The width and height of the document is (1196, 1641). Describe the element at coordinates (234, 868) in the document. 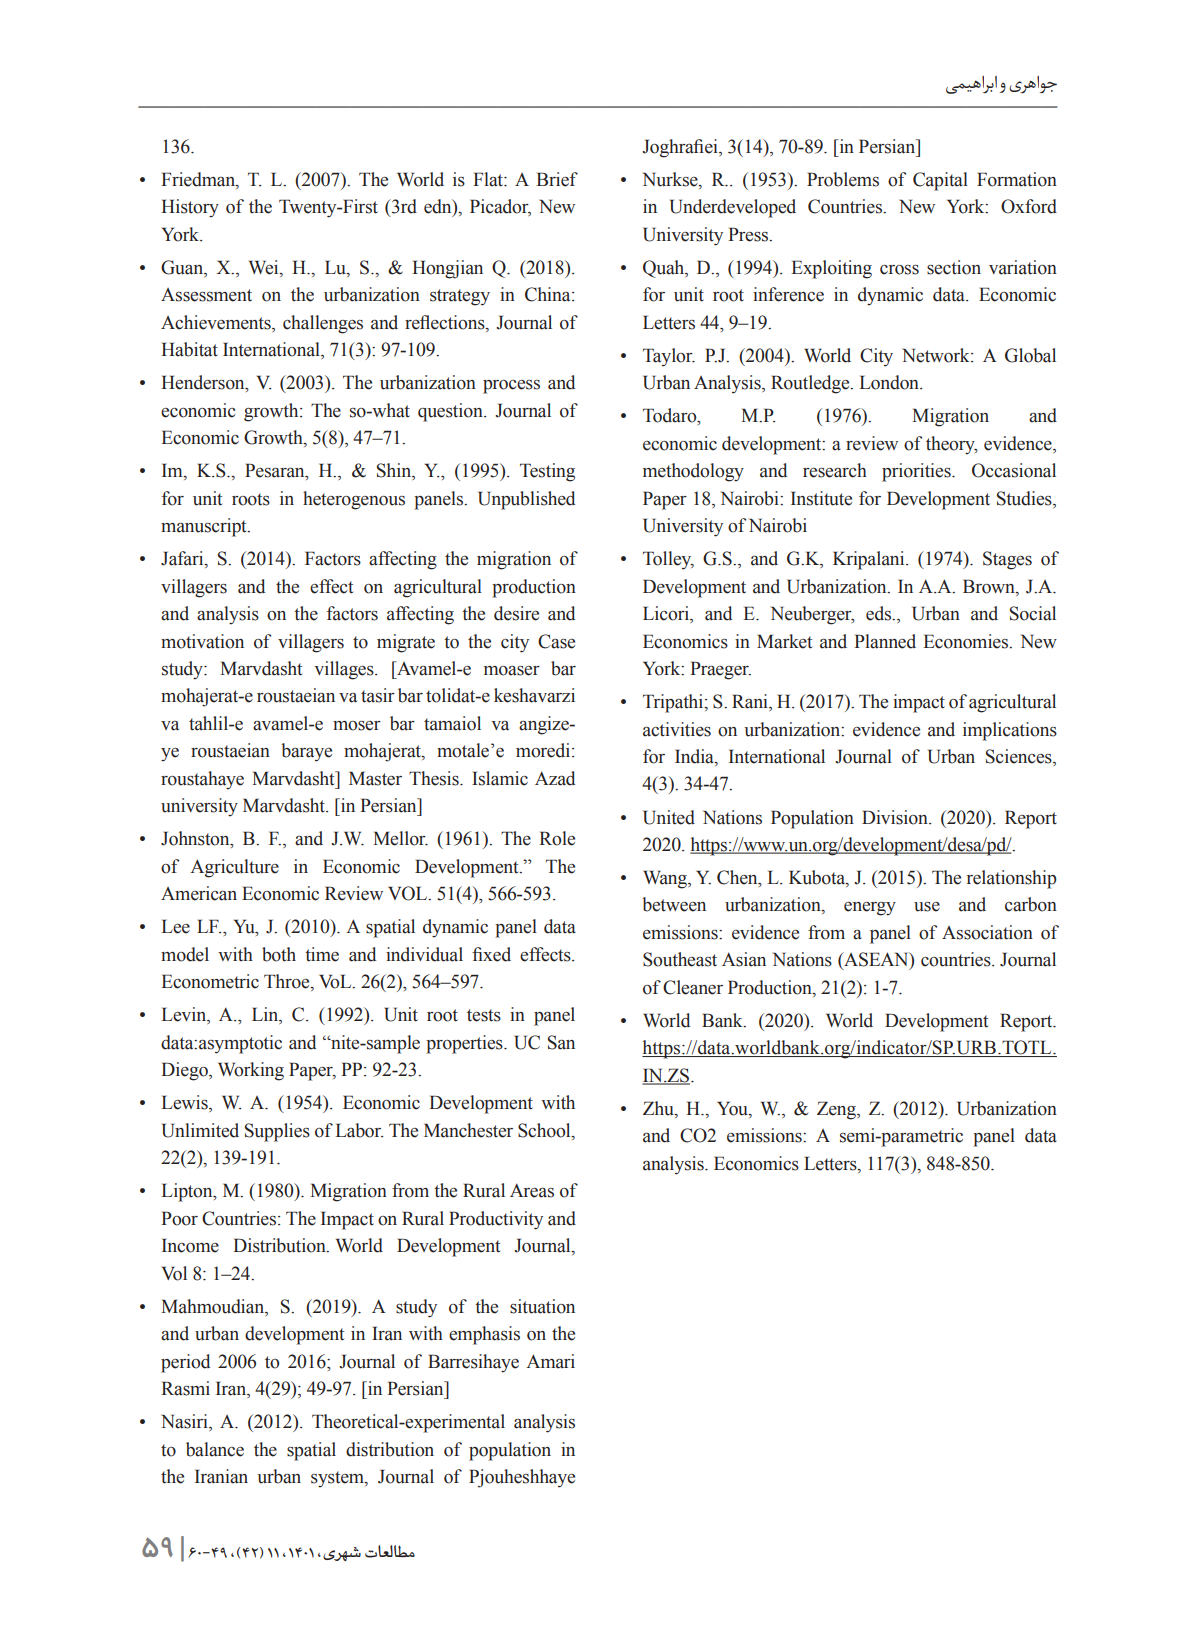

I see `Agriculture` at that location.
